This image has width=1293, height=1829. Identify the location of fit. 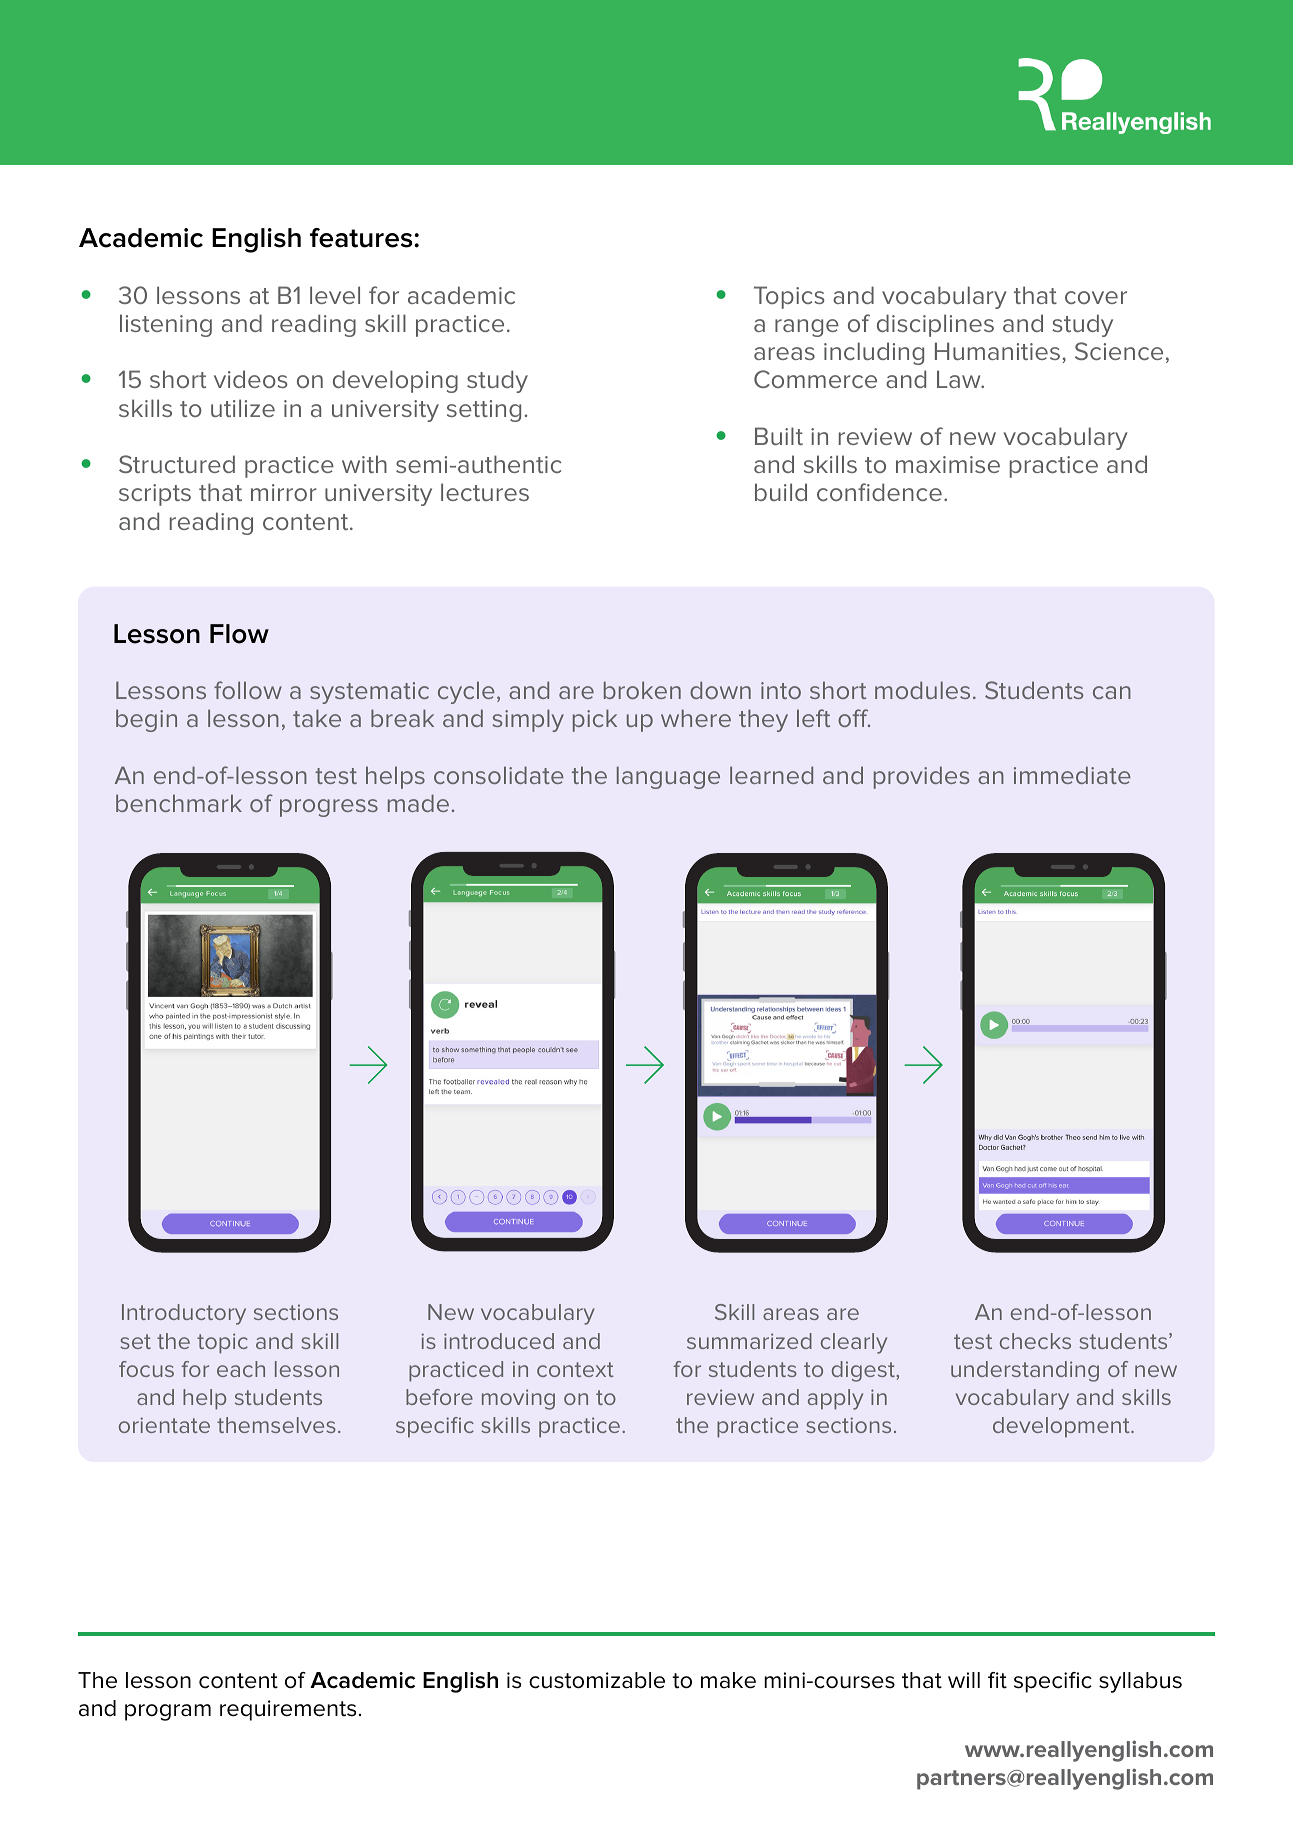
(997, 1680).
